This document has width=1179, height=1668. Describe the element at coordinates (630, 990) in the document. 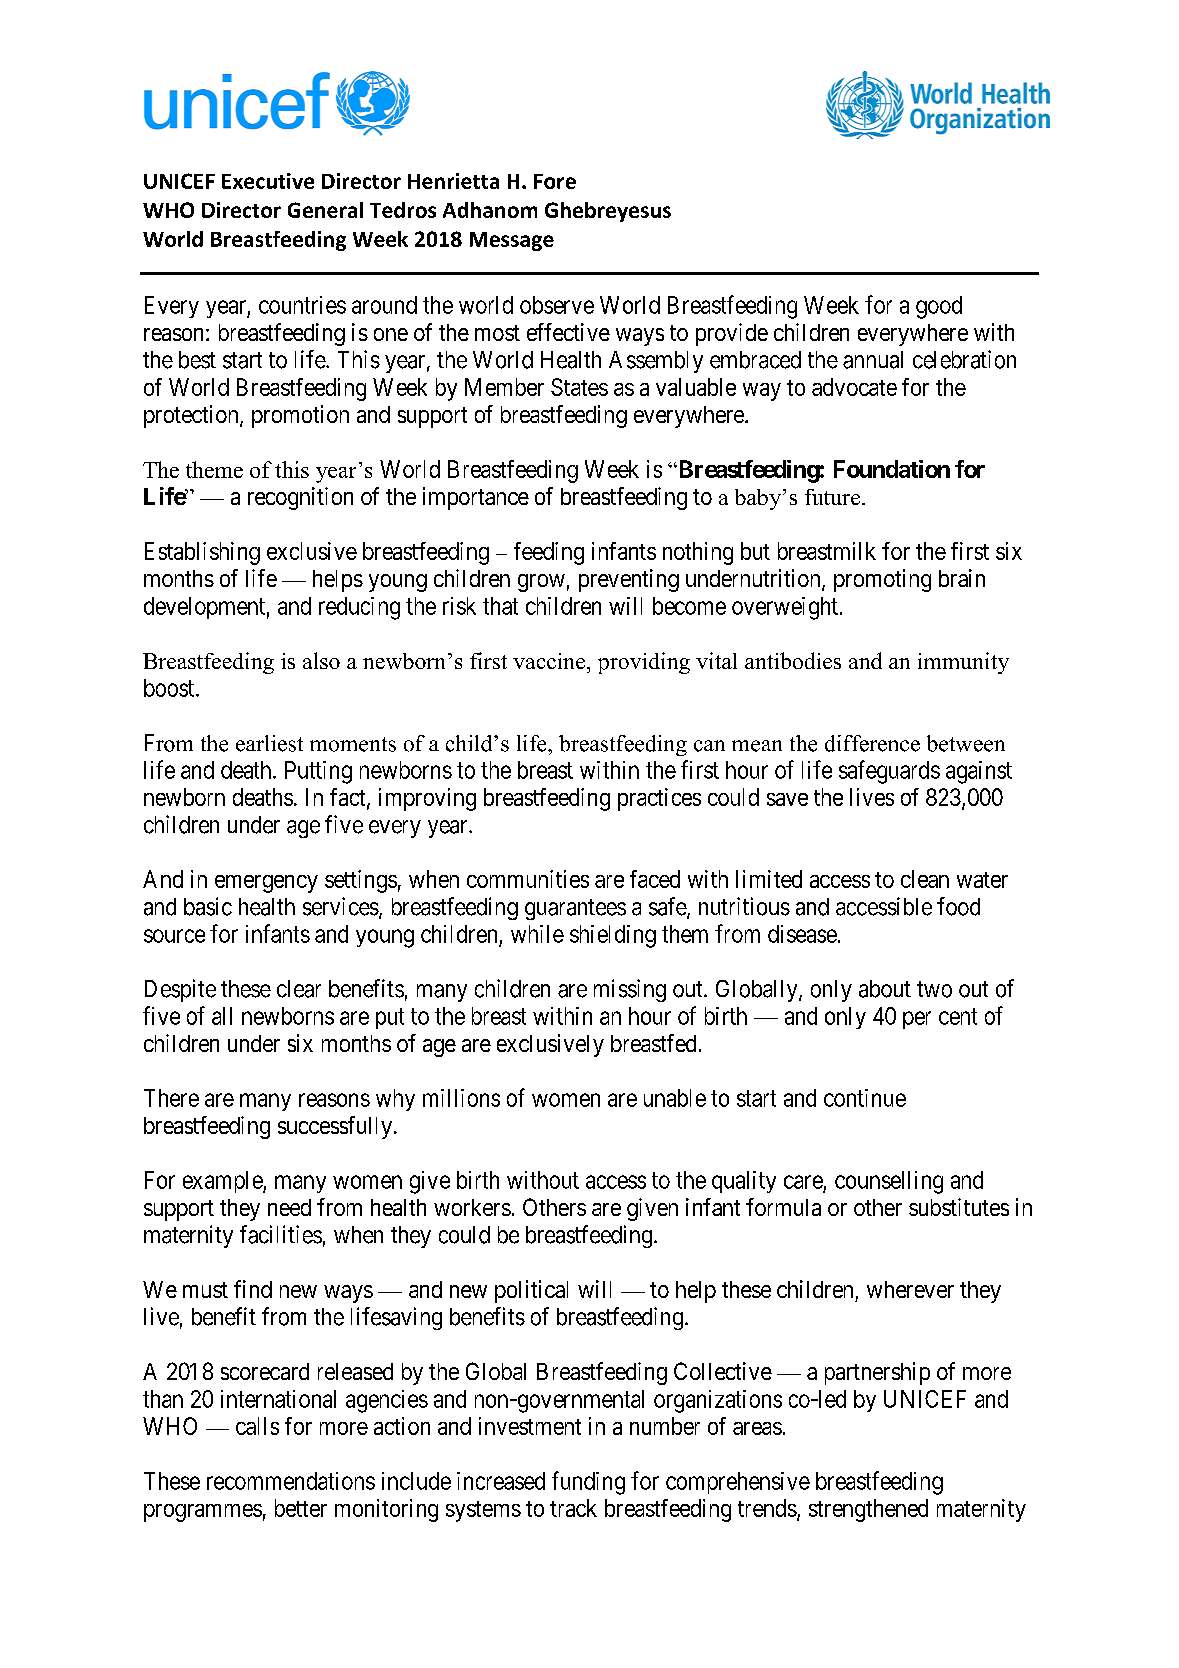

I see `missing` at that location.
